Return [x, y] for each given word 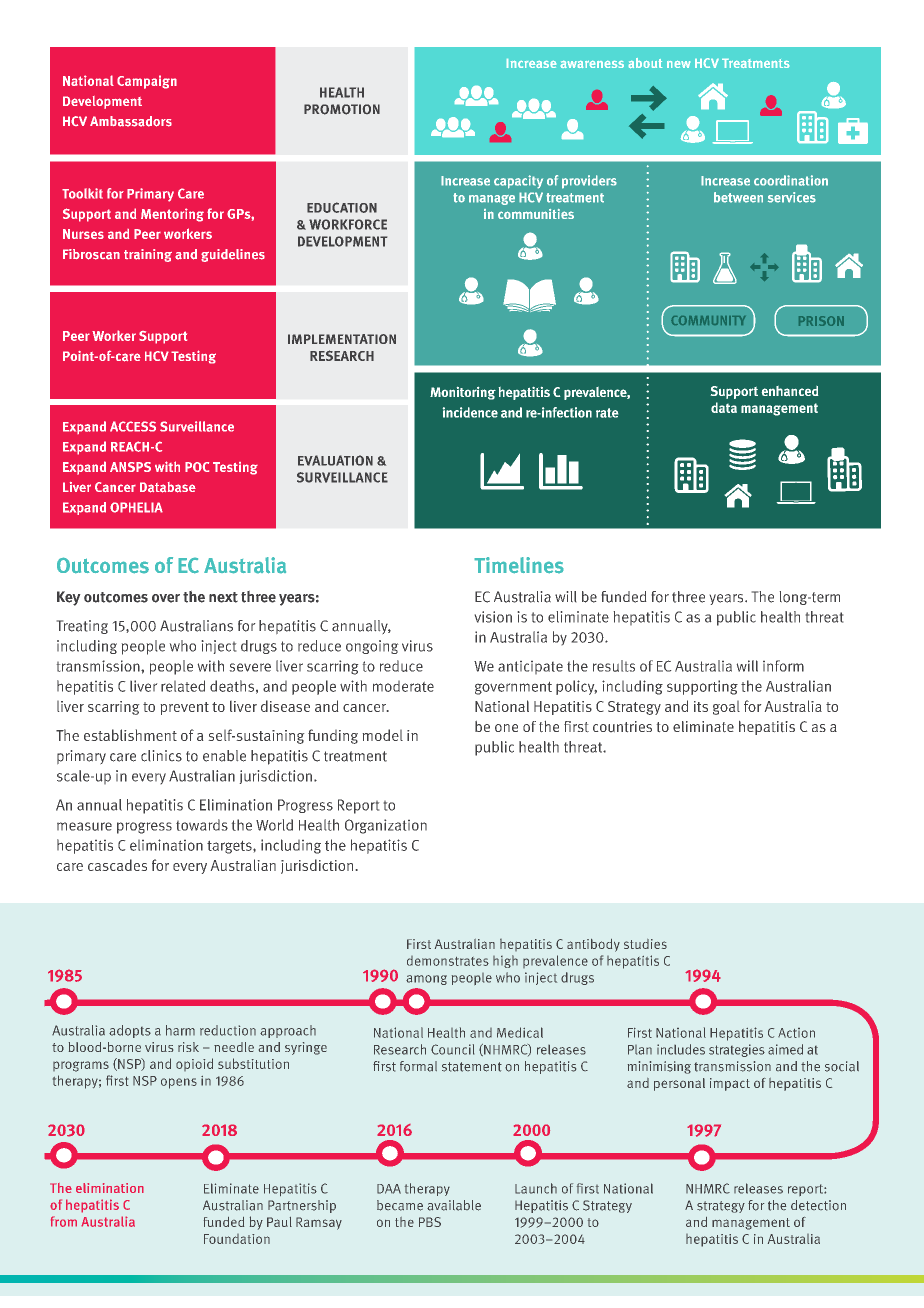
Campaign [147, 82]
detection [818, 1205]
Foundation [237, 1239]
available [454, 1205]
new [678, 64]
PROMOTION [342, 109]
